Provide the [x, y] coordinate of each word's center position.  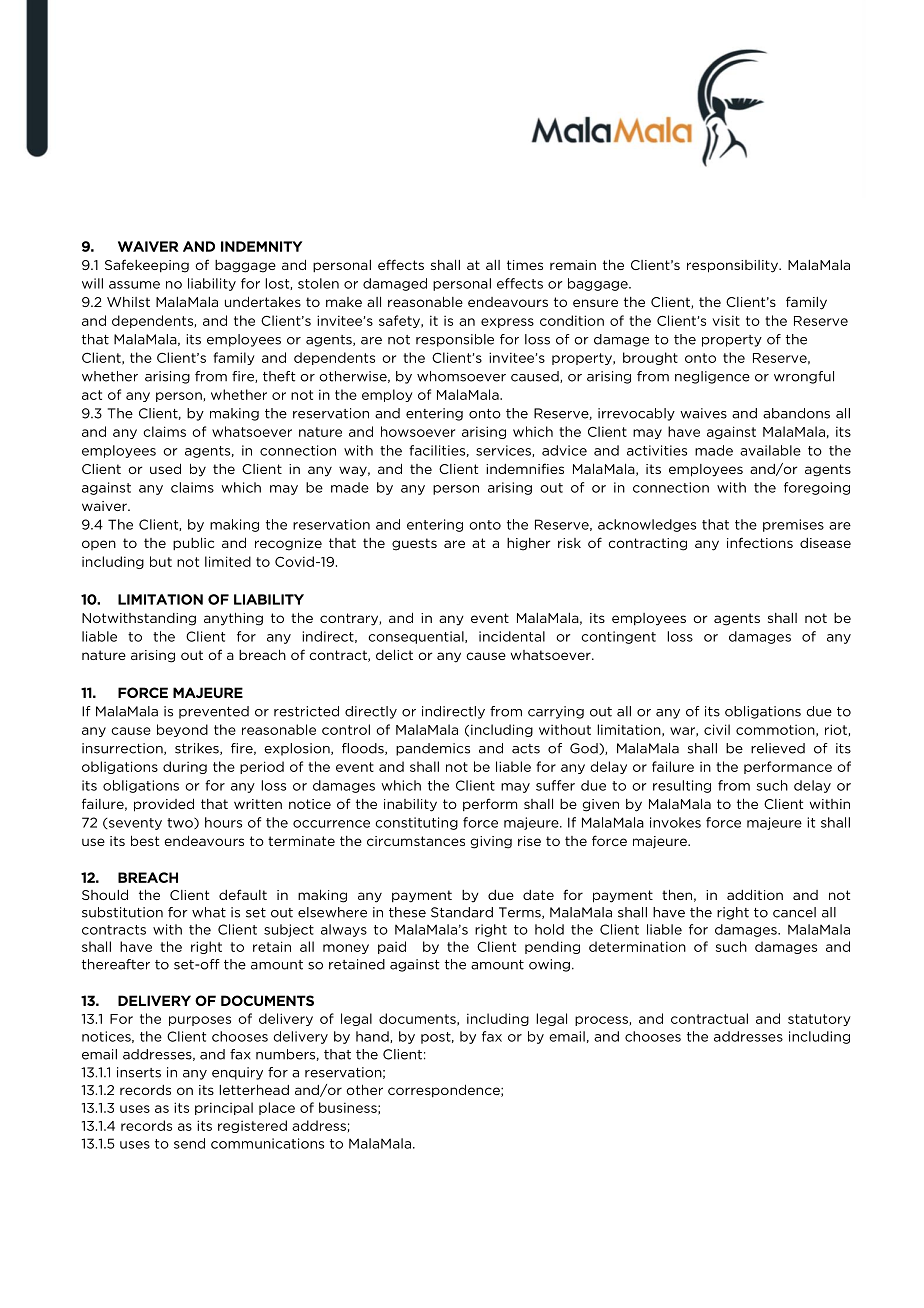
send [189, 1143]
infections [760, 542]
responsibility [734, 266]
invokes [675, 822]
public [193, 543]
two [181, 823]
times [525, 265]
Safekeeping [147, 266]
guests [414, 544]
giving [491, 842]
